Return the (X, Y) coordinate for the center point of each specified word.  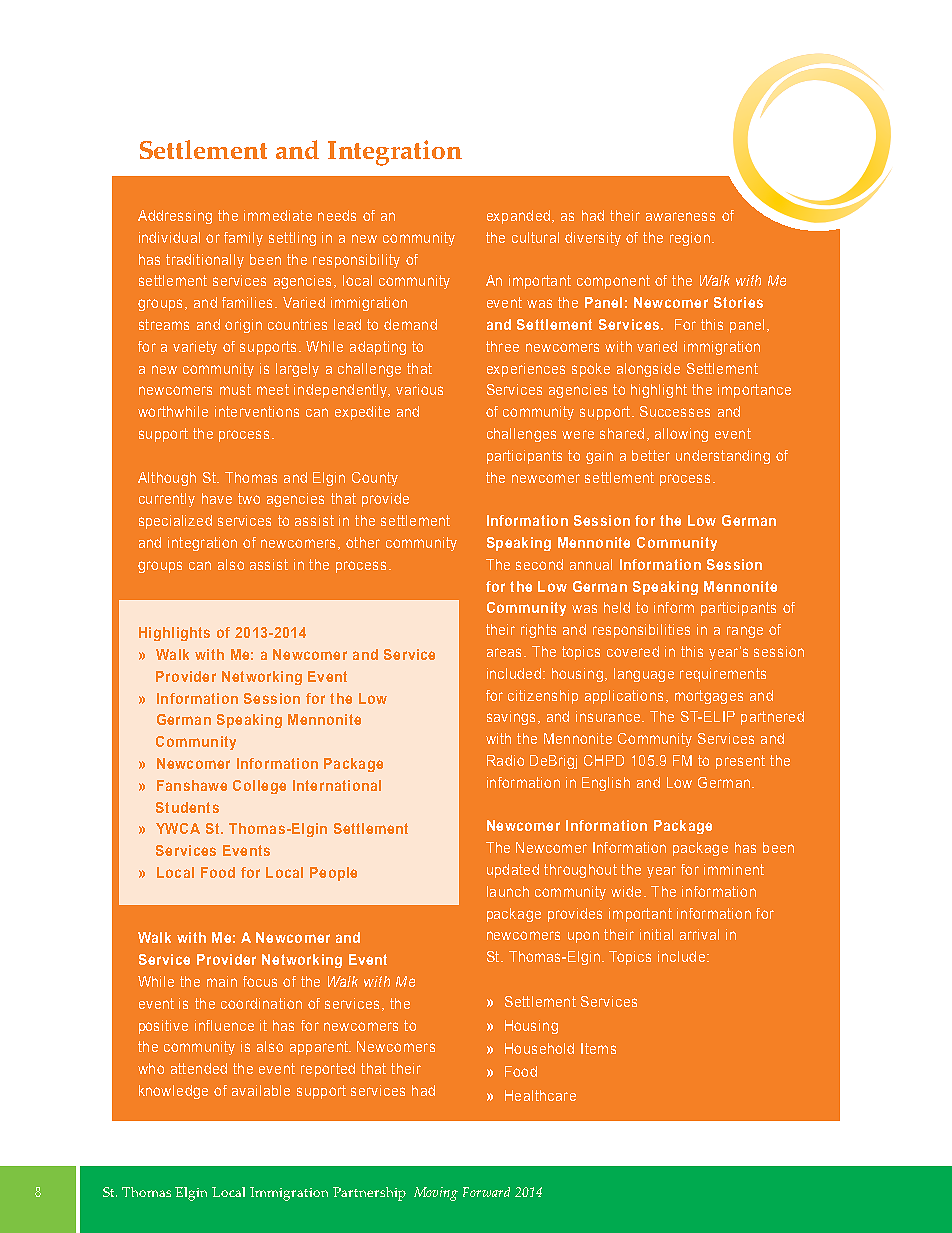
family (243, 239)
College (259, 787)
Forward (486, 1192)
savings (511, 718)
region (690, 239)
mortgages (709, 697)
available (261, 1090)
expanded (518, 217)
